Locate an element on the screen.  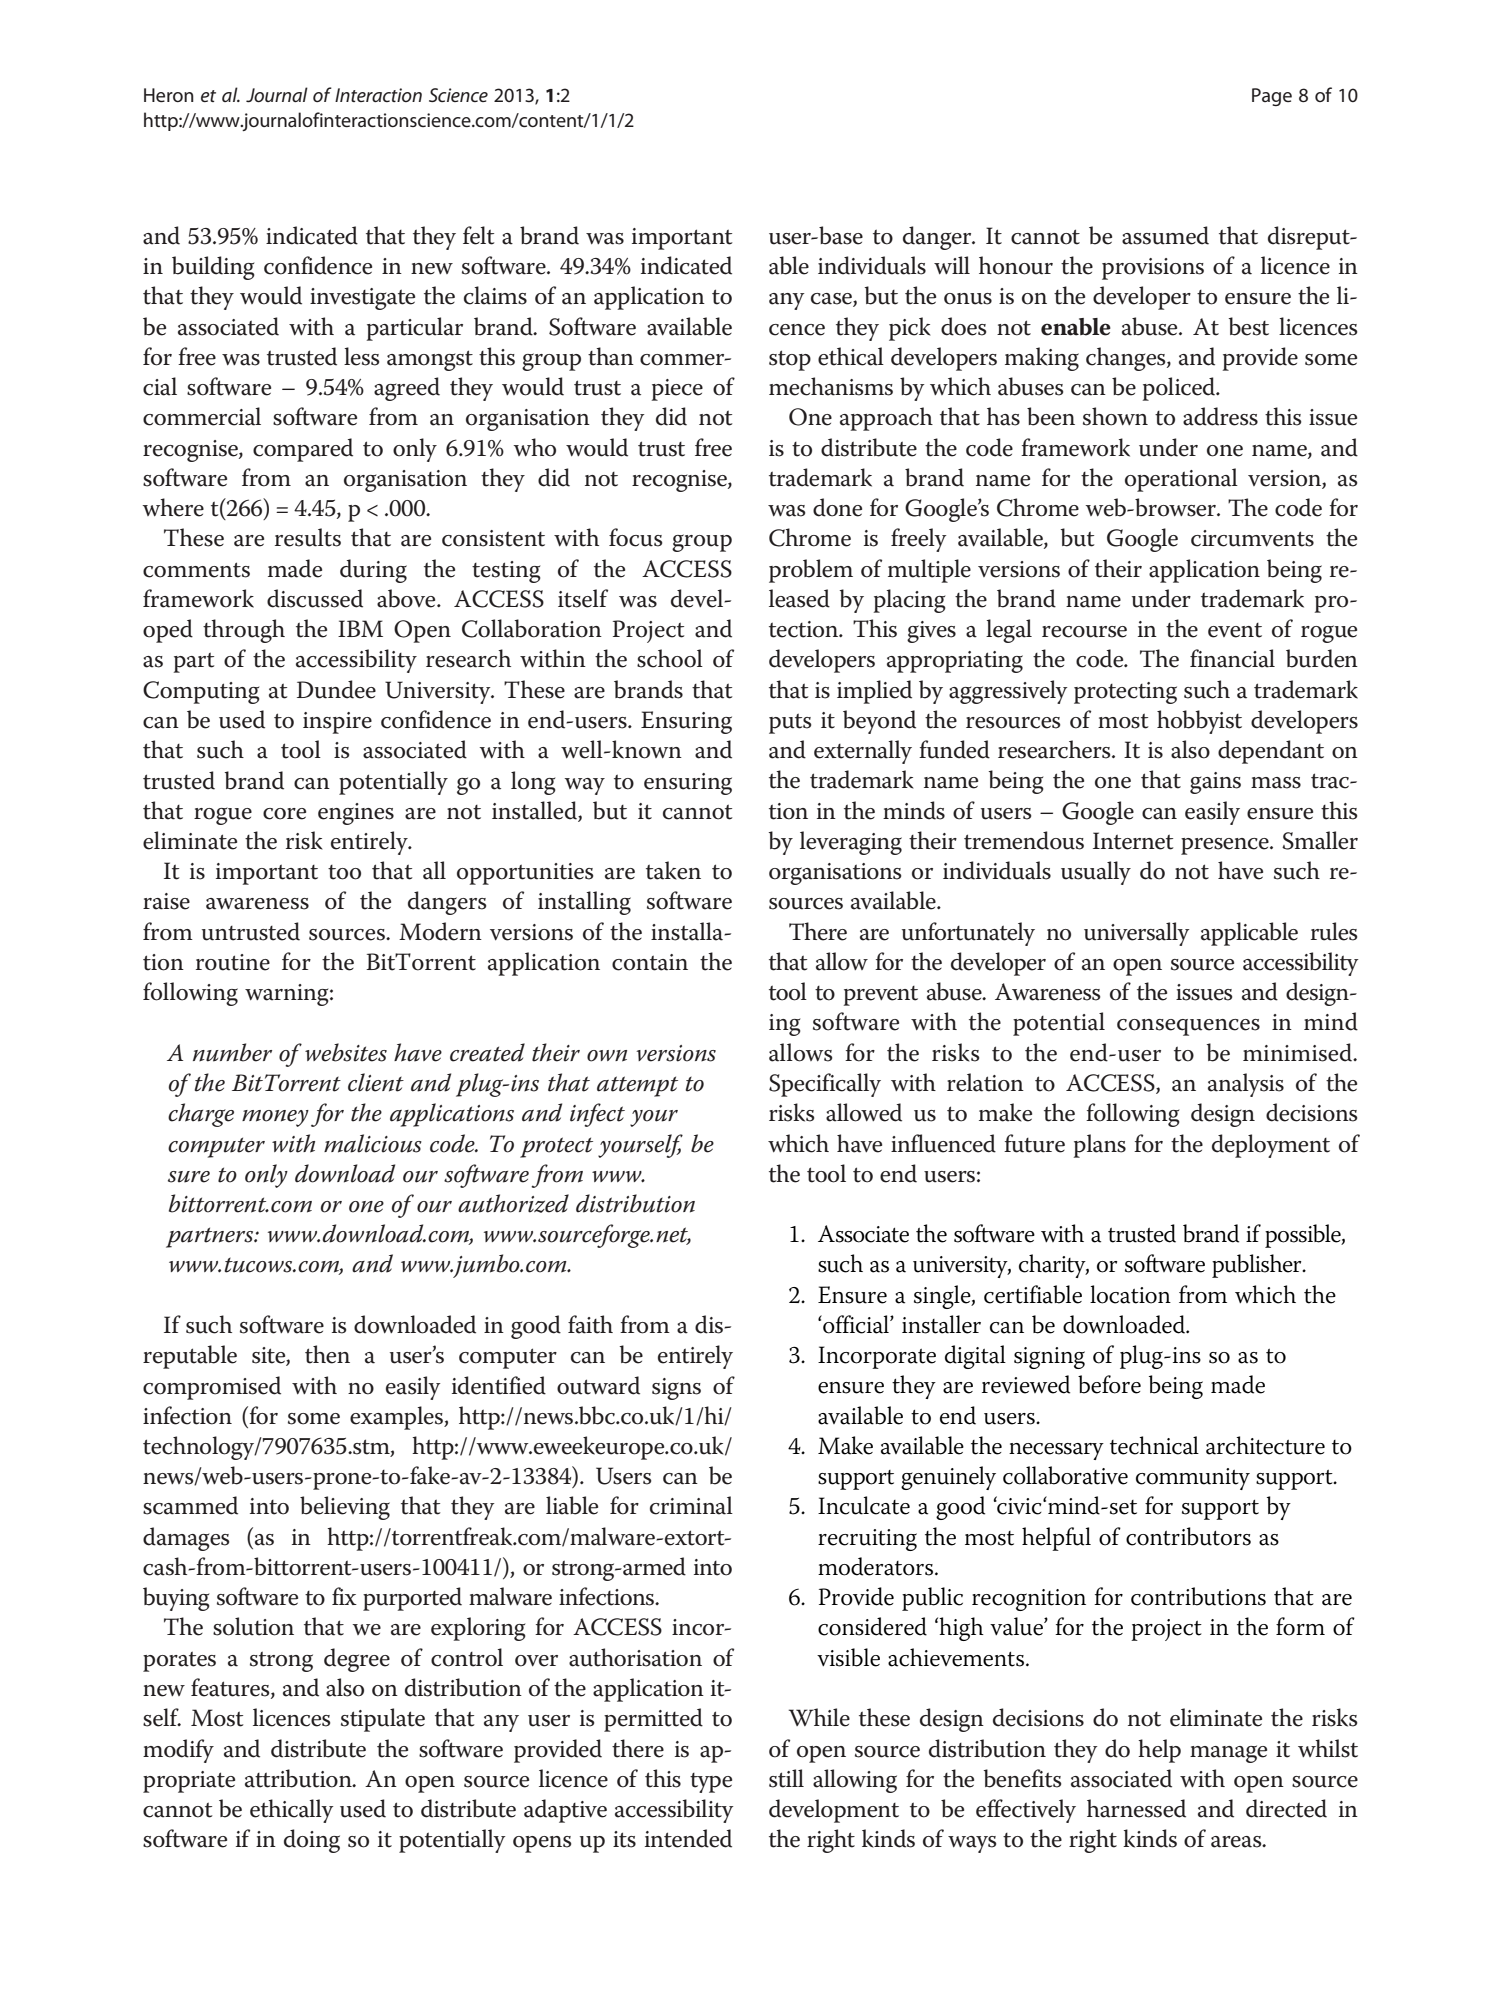
contain is located at coordinates (650, 962).
